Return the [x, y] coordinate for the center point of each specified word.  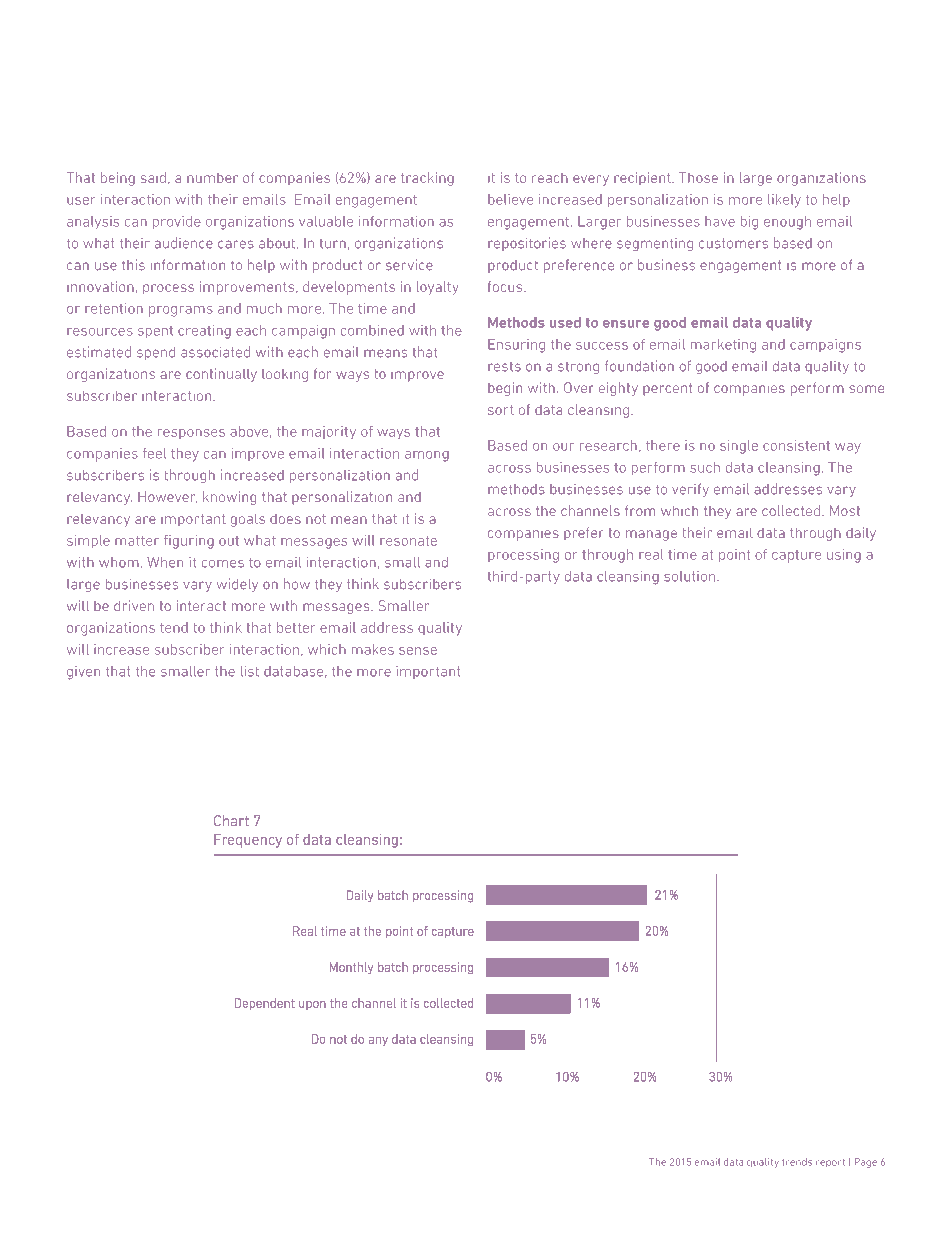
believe [510, 199]
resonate [408, 541]
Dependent [264, 1004]
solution [689, 576]
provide [177, 222]
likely [784, 201]
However [167, 497]
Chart [231, 820]
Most [845, 510]
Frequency [248, 841]
